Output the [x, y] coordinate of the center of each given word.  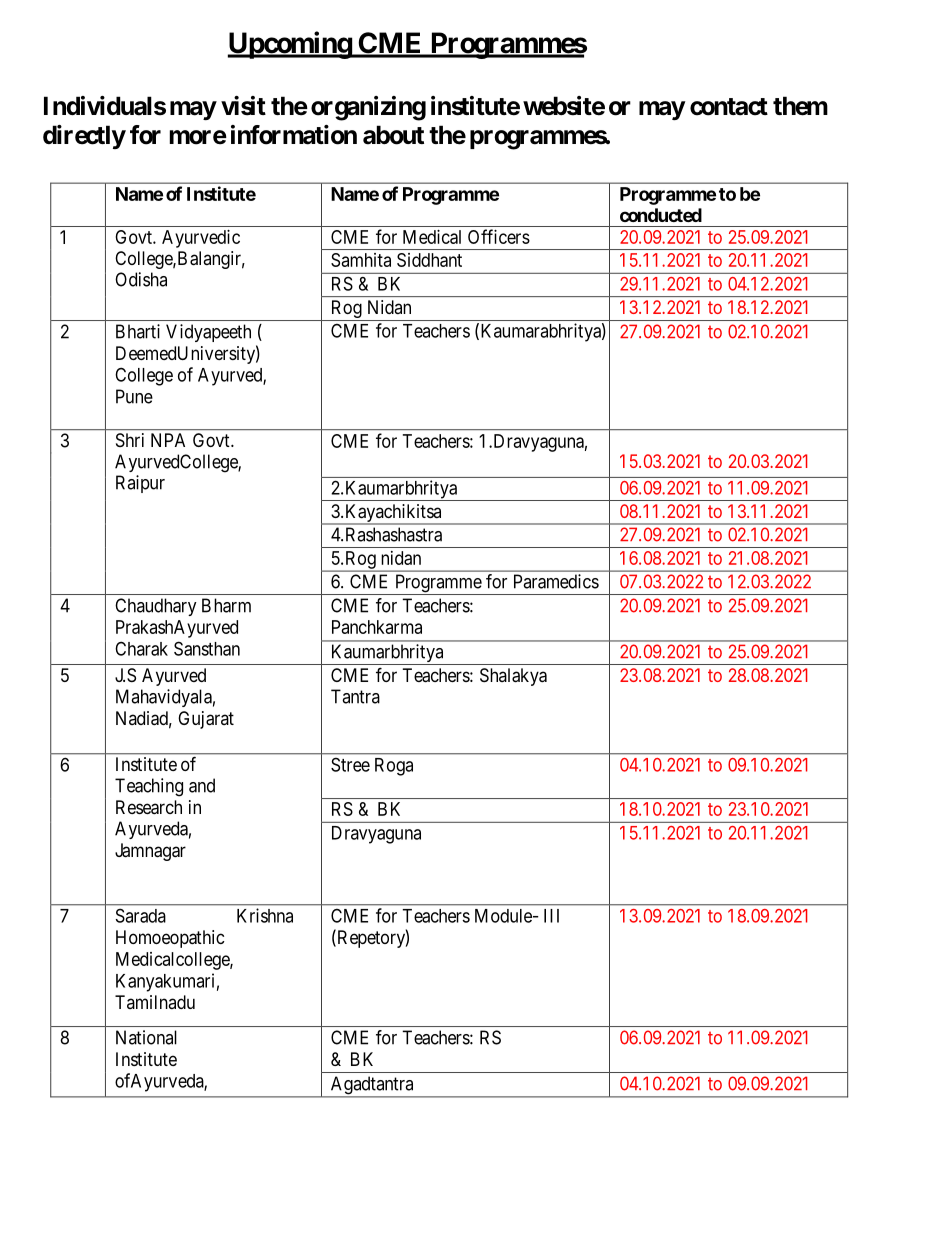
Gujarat [206, 720]
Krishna [265, 915]
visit [243, 106]
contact [729, 107]
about [393, 135]
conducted [661, 215]
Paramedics [556, 581]
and [202, 785]
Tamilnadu [155, 1002]
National [146, 1037]
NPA [168, 440]
